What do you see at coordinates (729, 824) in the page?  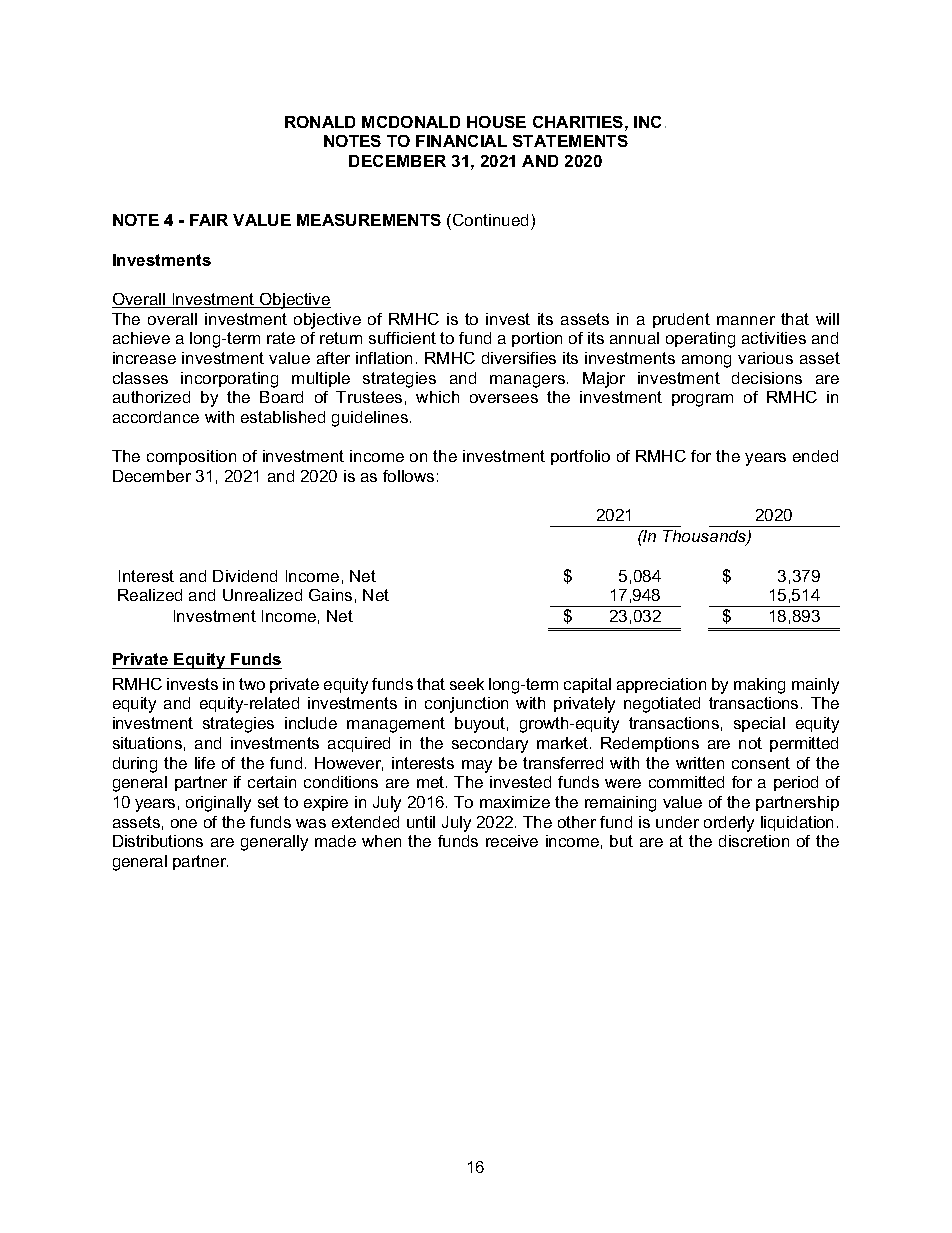 I see `orderly` at bounding box center [729, 824].
